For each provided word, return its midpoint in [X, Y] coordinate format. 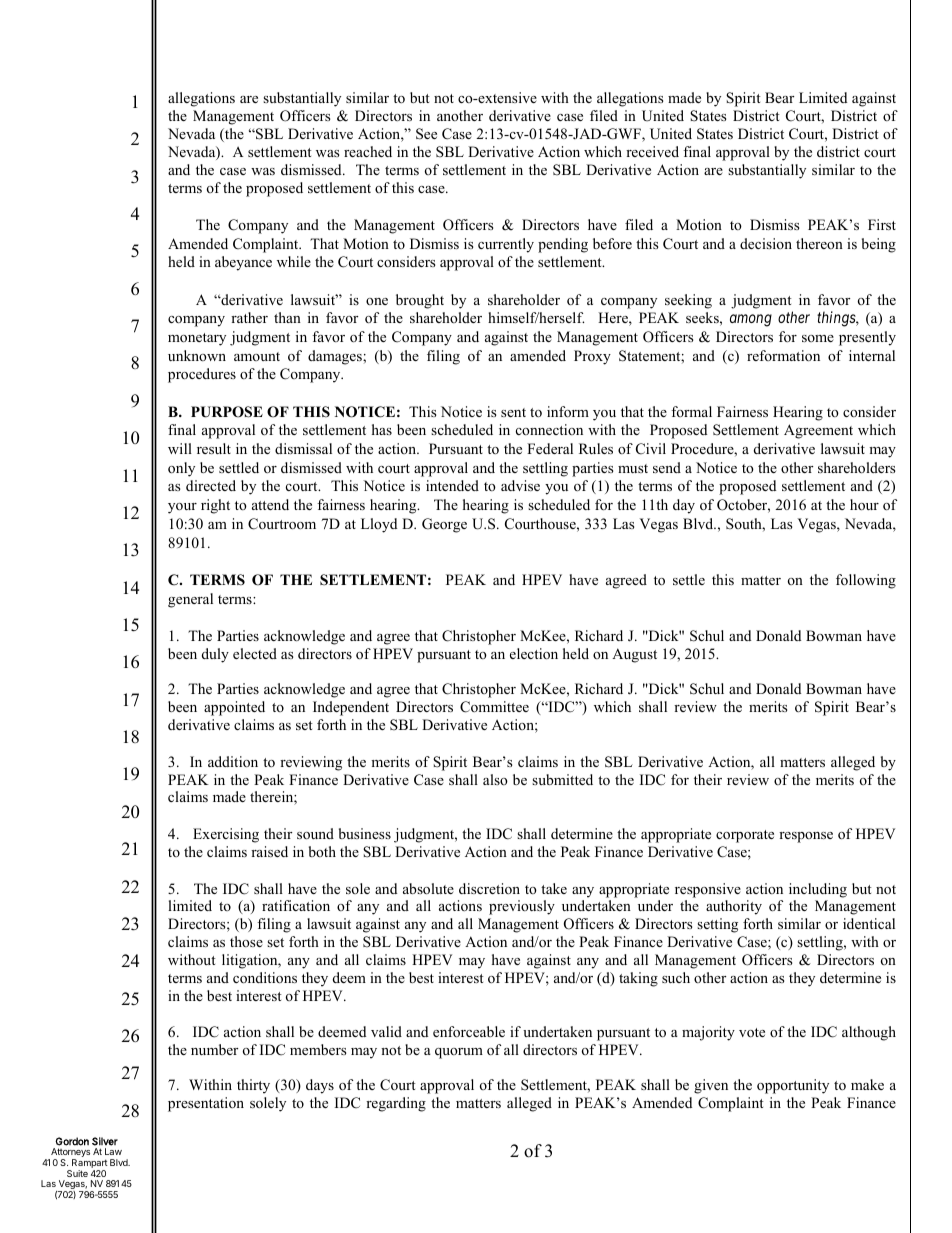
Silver [105, 1141]
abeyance [243, 263]
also [495, 779]
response [806, 837]
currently [506, 245]
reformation [783, 355]
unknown [197, 355]
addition [233, 761]
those [246, 941]
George [444, 525]
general [190, 600]
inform [568, 411]
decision [766, 243]
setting [717, 925]
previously [522, 907]
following [866, 581]
